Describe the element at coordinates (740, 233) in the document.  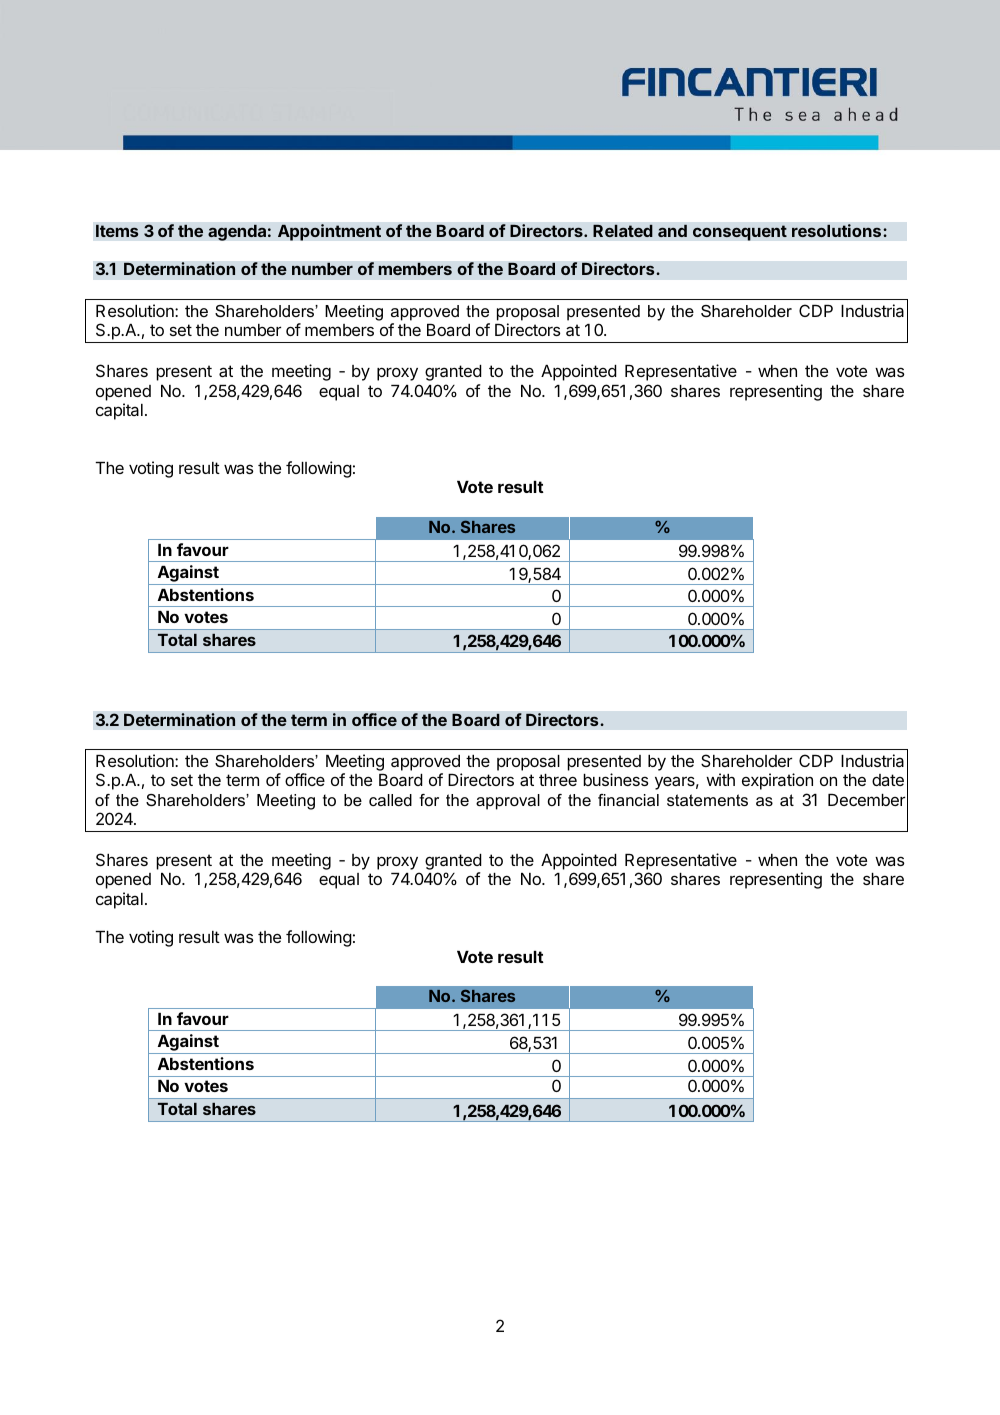
I see `consequent` at that location.
